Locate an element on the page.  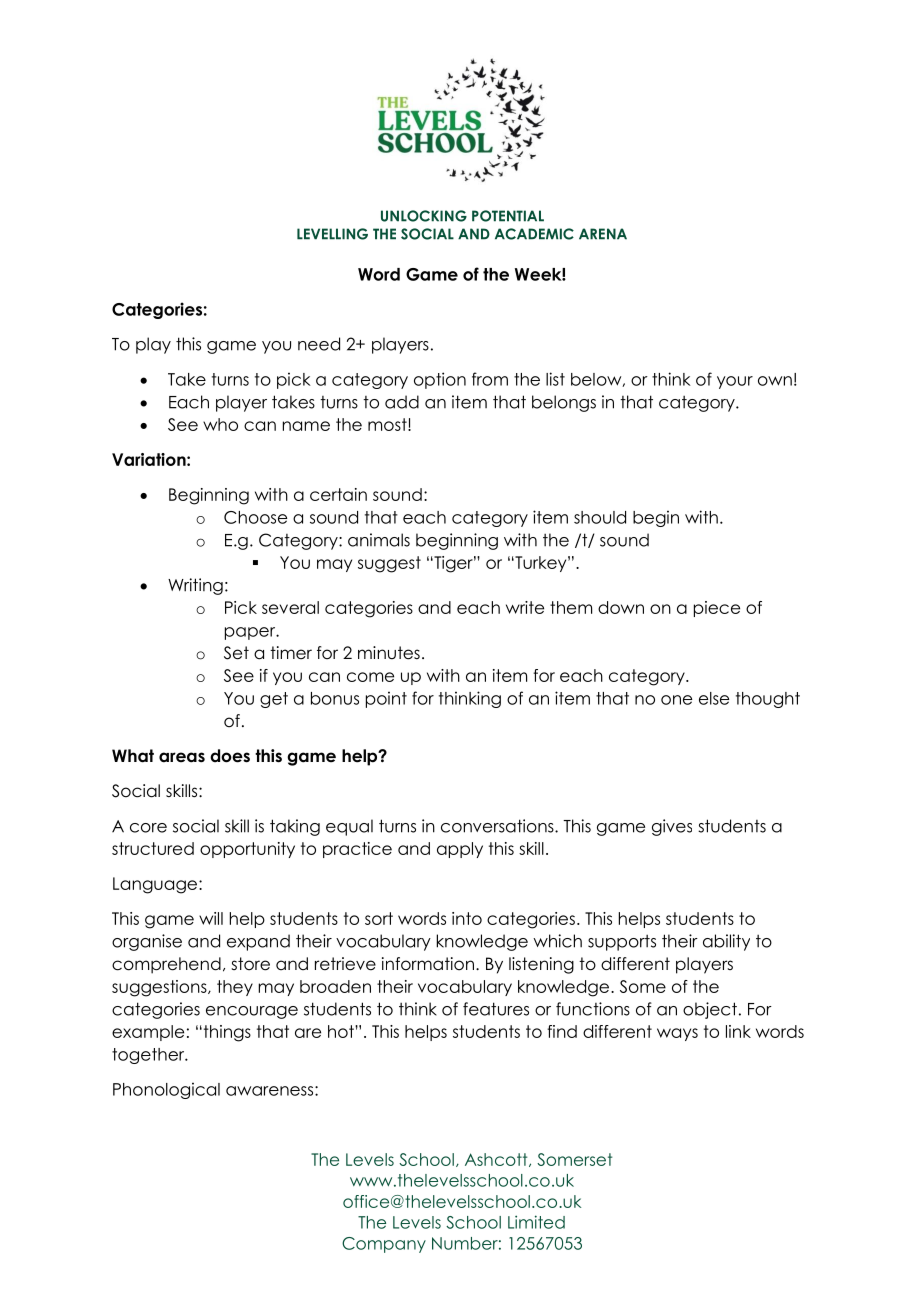
does is located at coordinates (230, 756).
